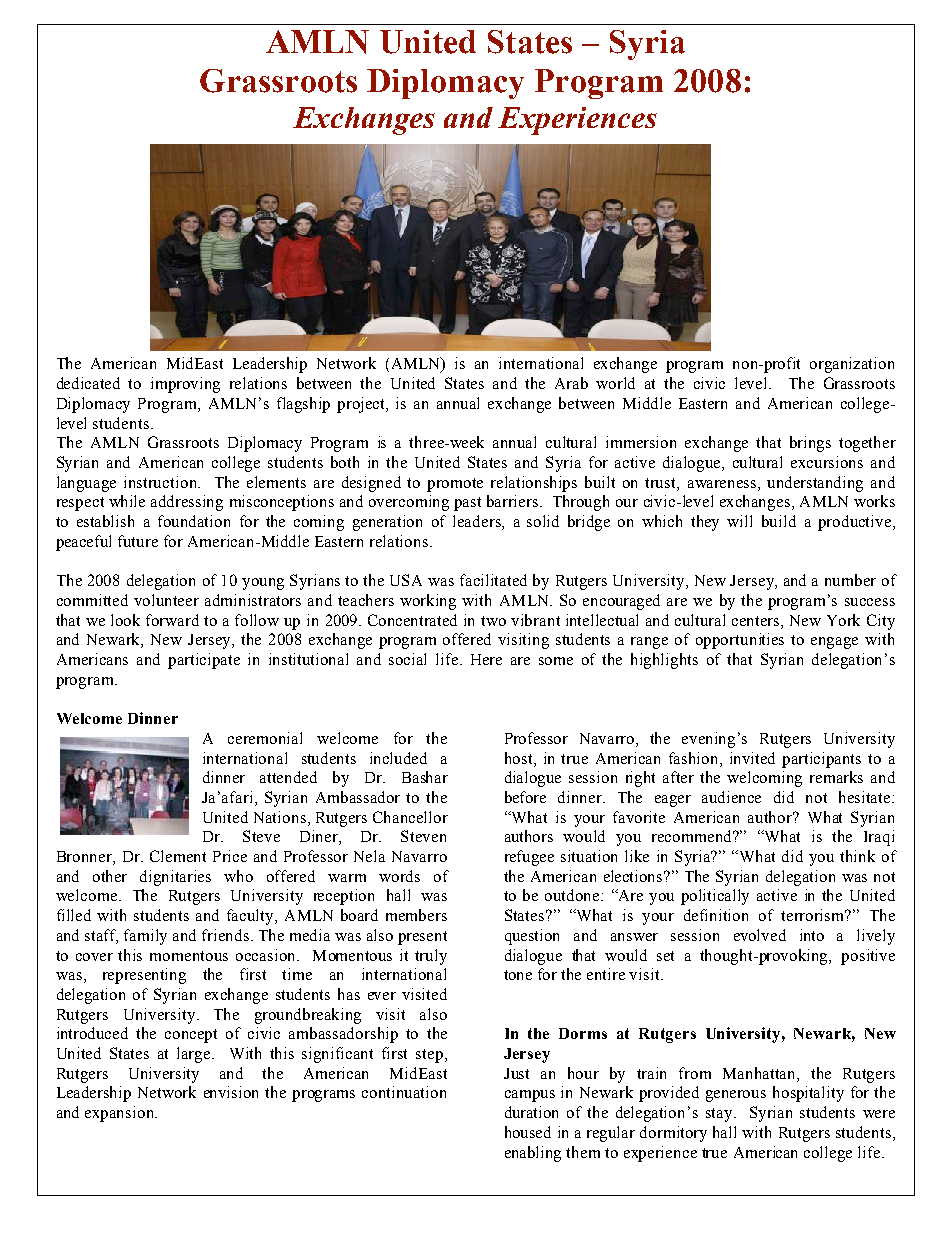 This document has width=952, height=1233. I want to click on organization, so click(852, 365).
